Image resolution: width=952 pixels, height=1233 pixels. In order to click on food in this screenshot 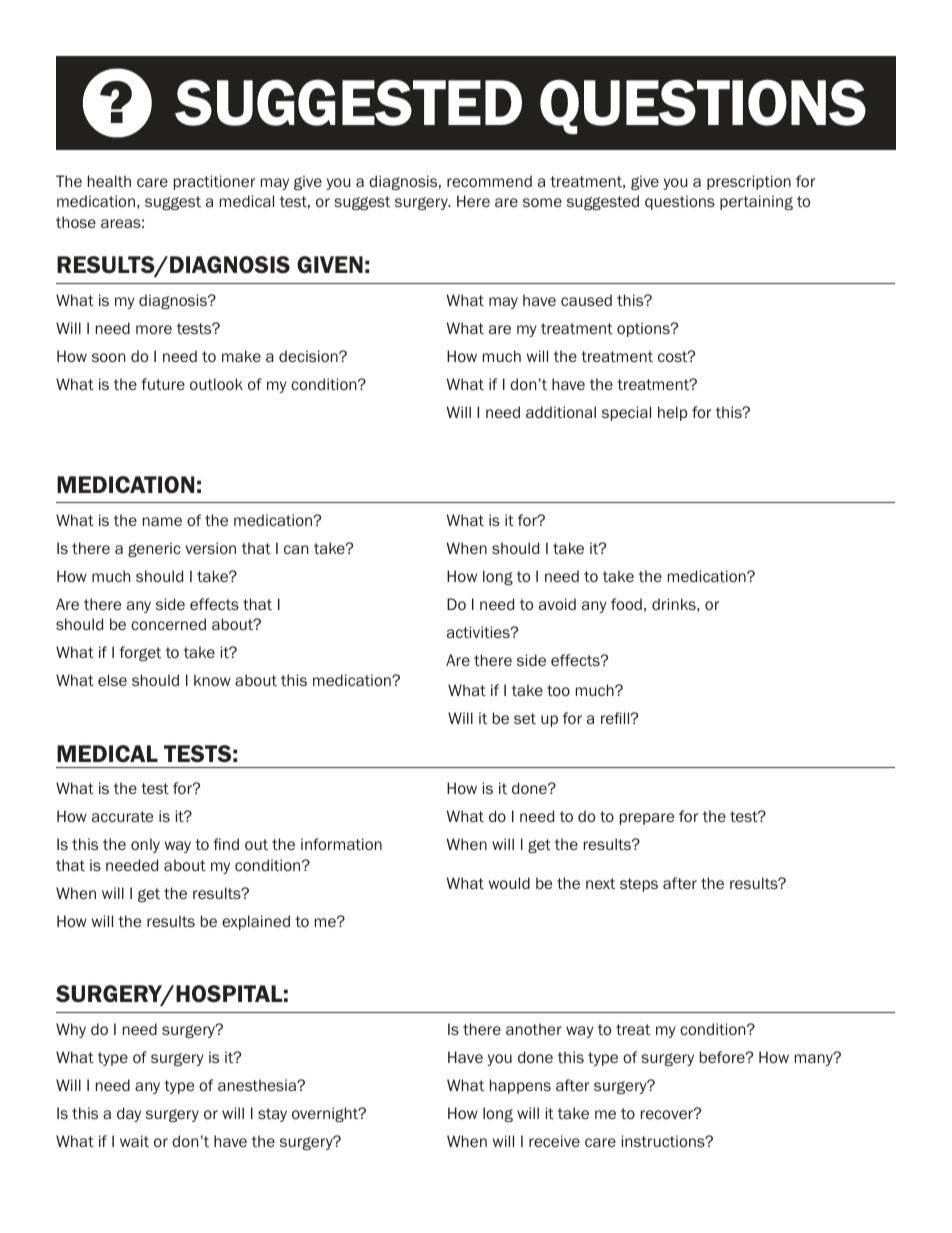, I will do `click(626, 604)`.
